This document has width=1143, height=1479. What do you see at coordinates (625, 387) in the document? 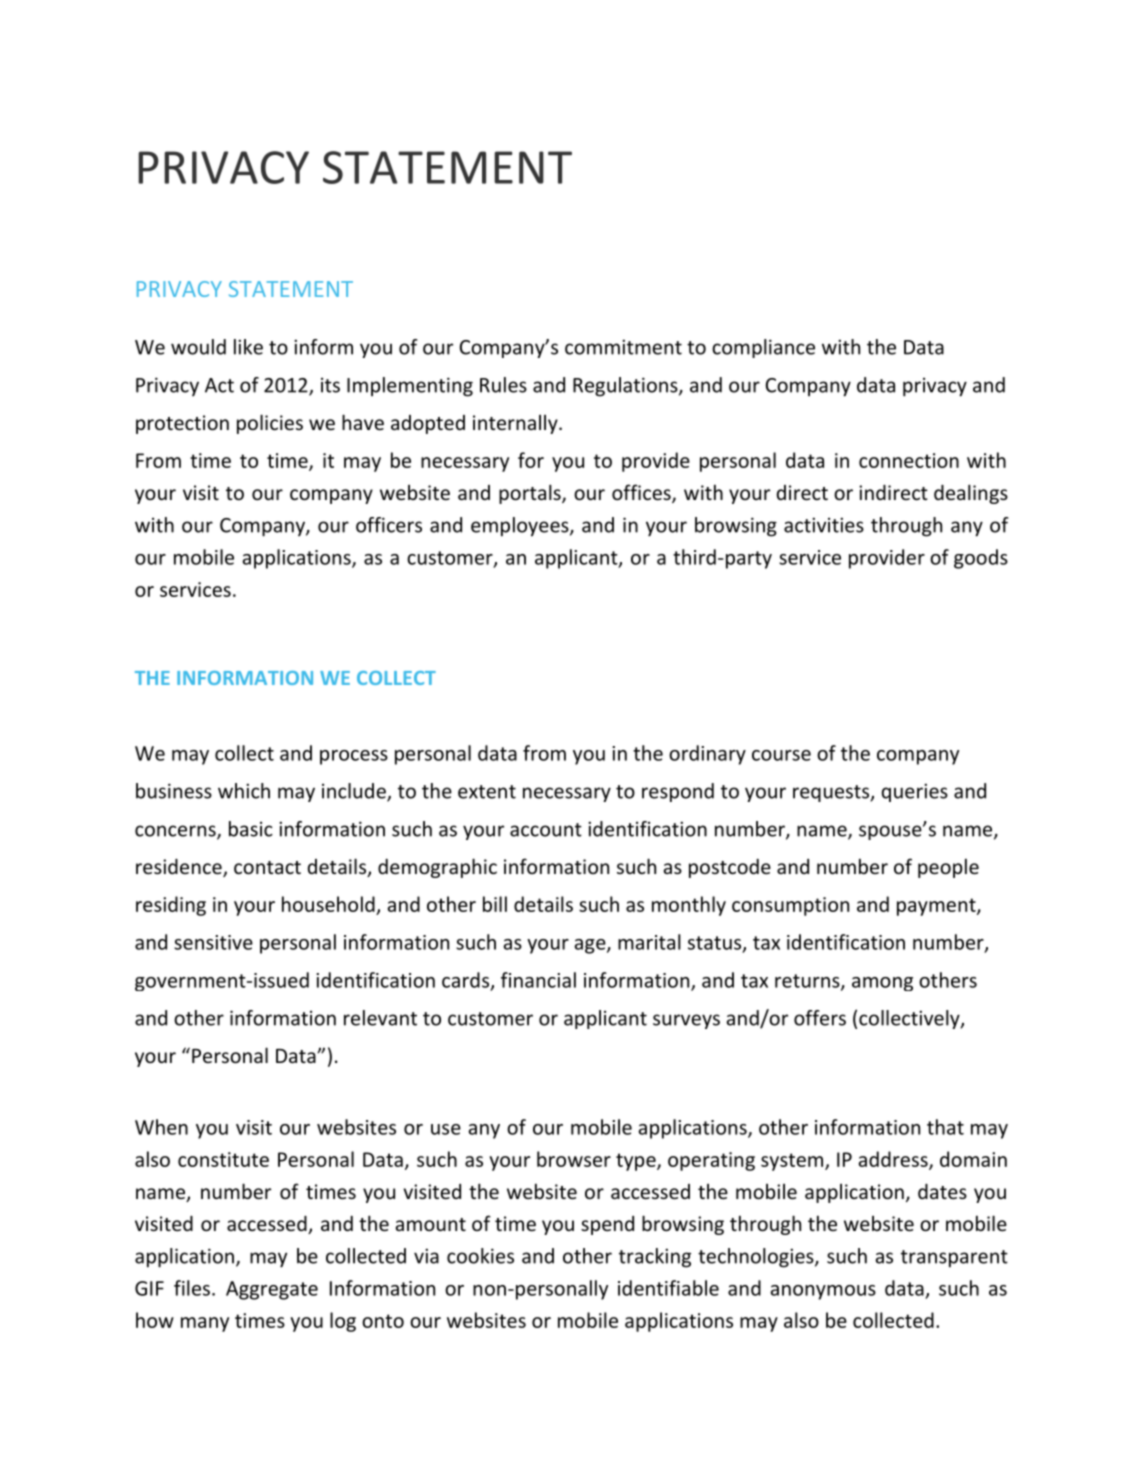
I see `Regulations` at bounding box center [625, 387].
